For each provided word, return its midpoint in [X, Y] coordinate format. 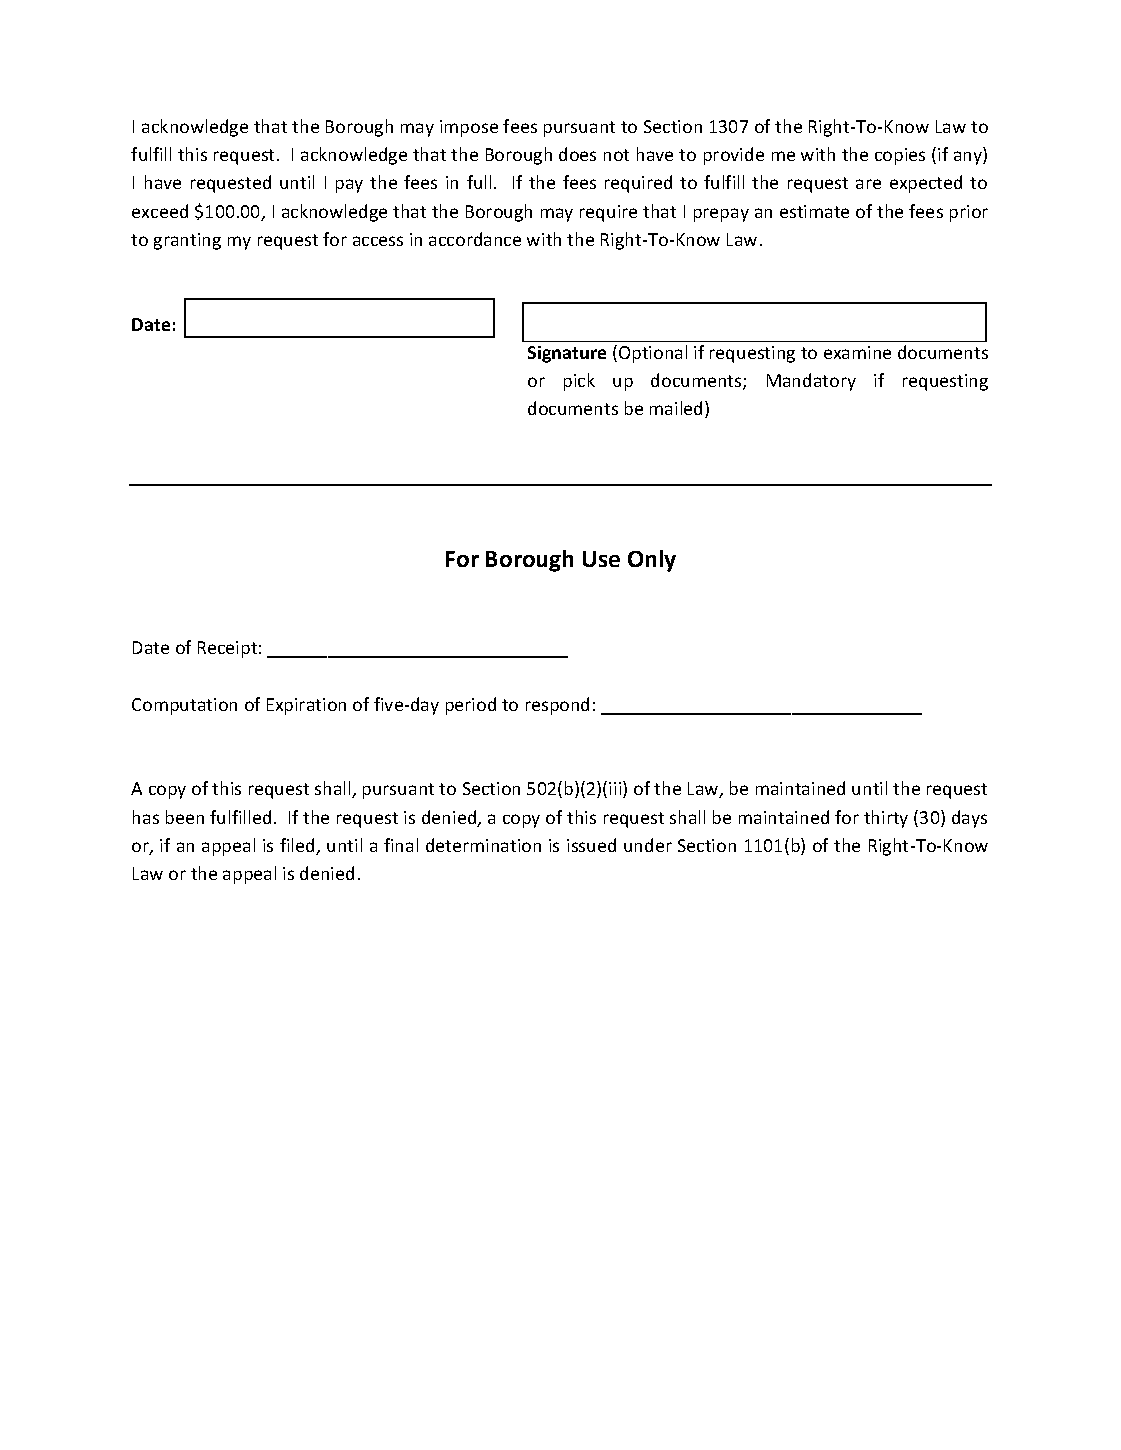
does [577, 154]
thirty [886, 819]
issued [591, 845]
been [185, 817]
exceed [160, 211]
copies [900, 156]
